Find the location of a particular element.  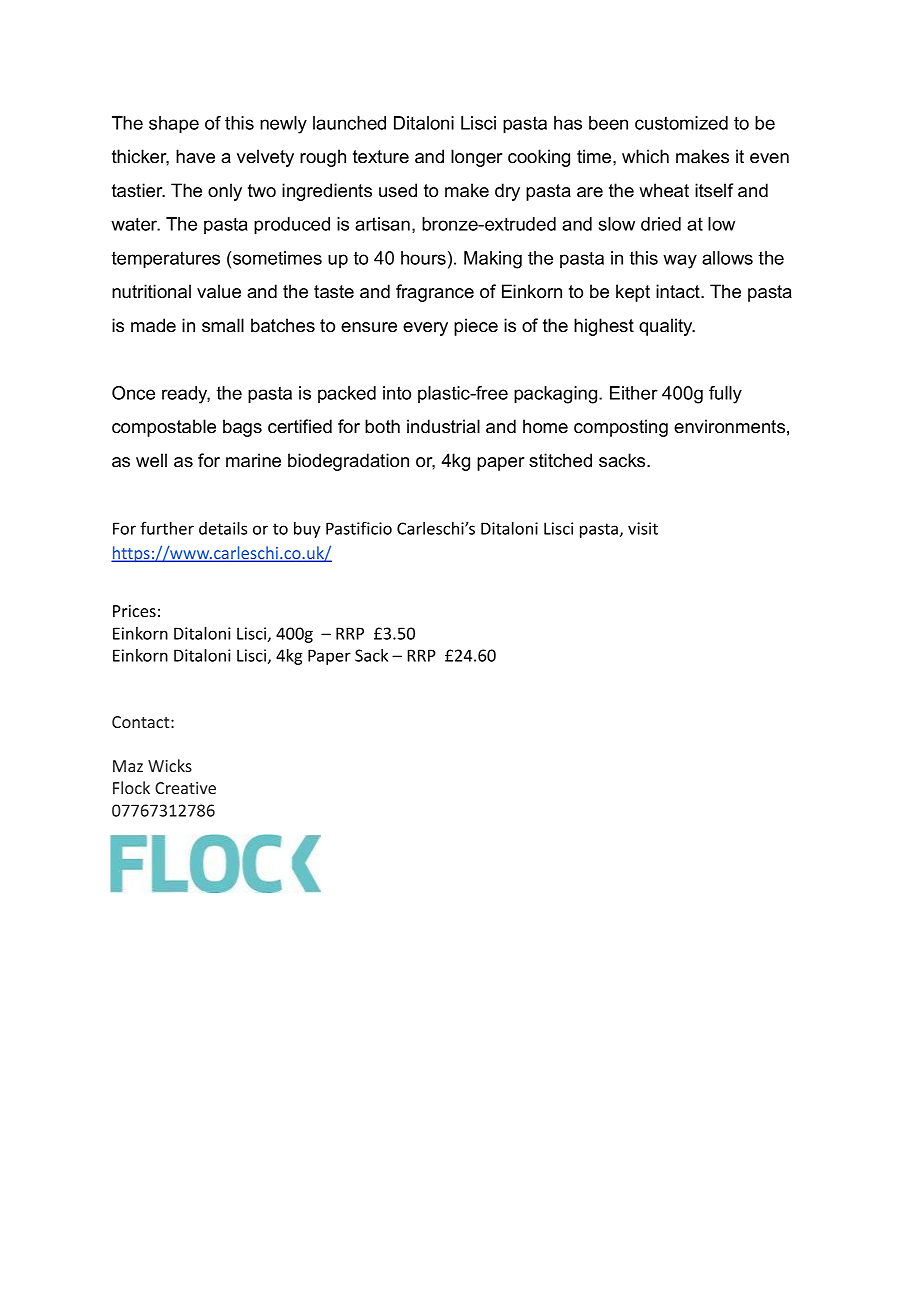

industrial is located at coordinates (443, 426).
